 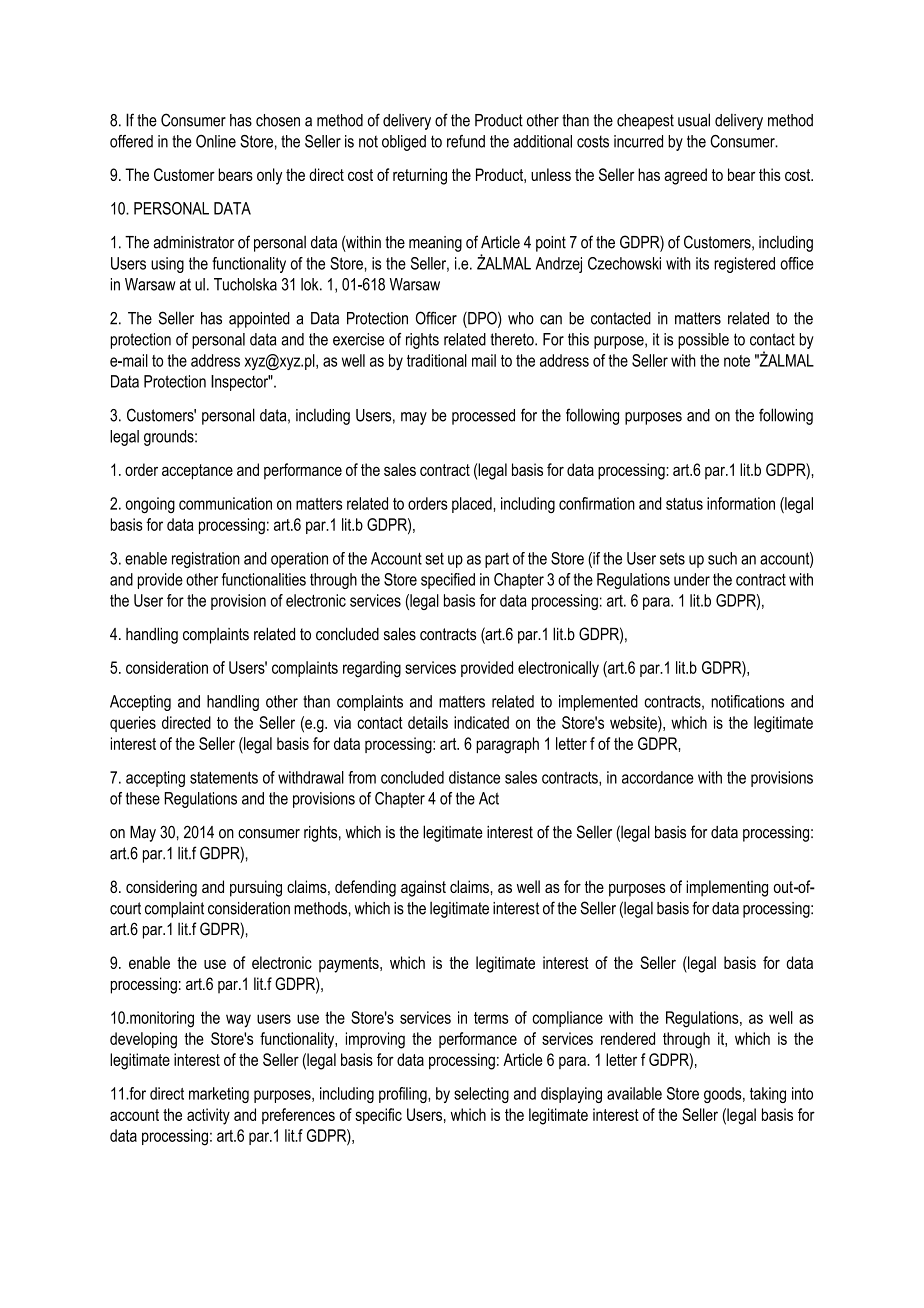 I want to click on specified, so click(x=448, y=581).
